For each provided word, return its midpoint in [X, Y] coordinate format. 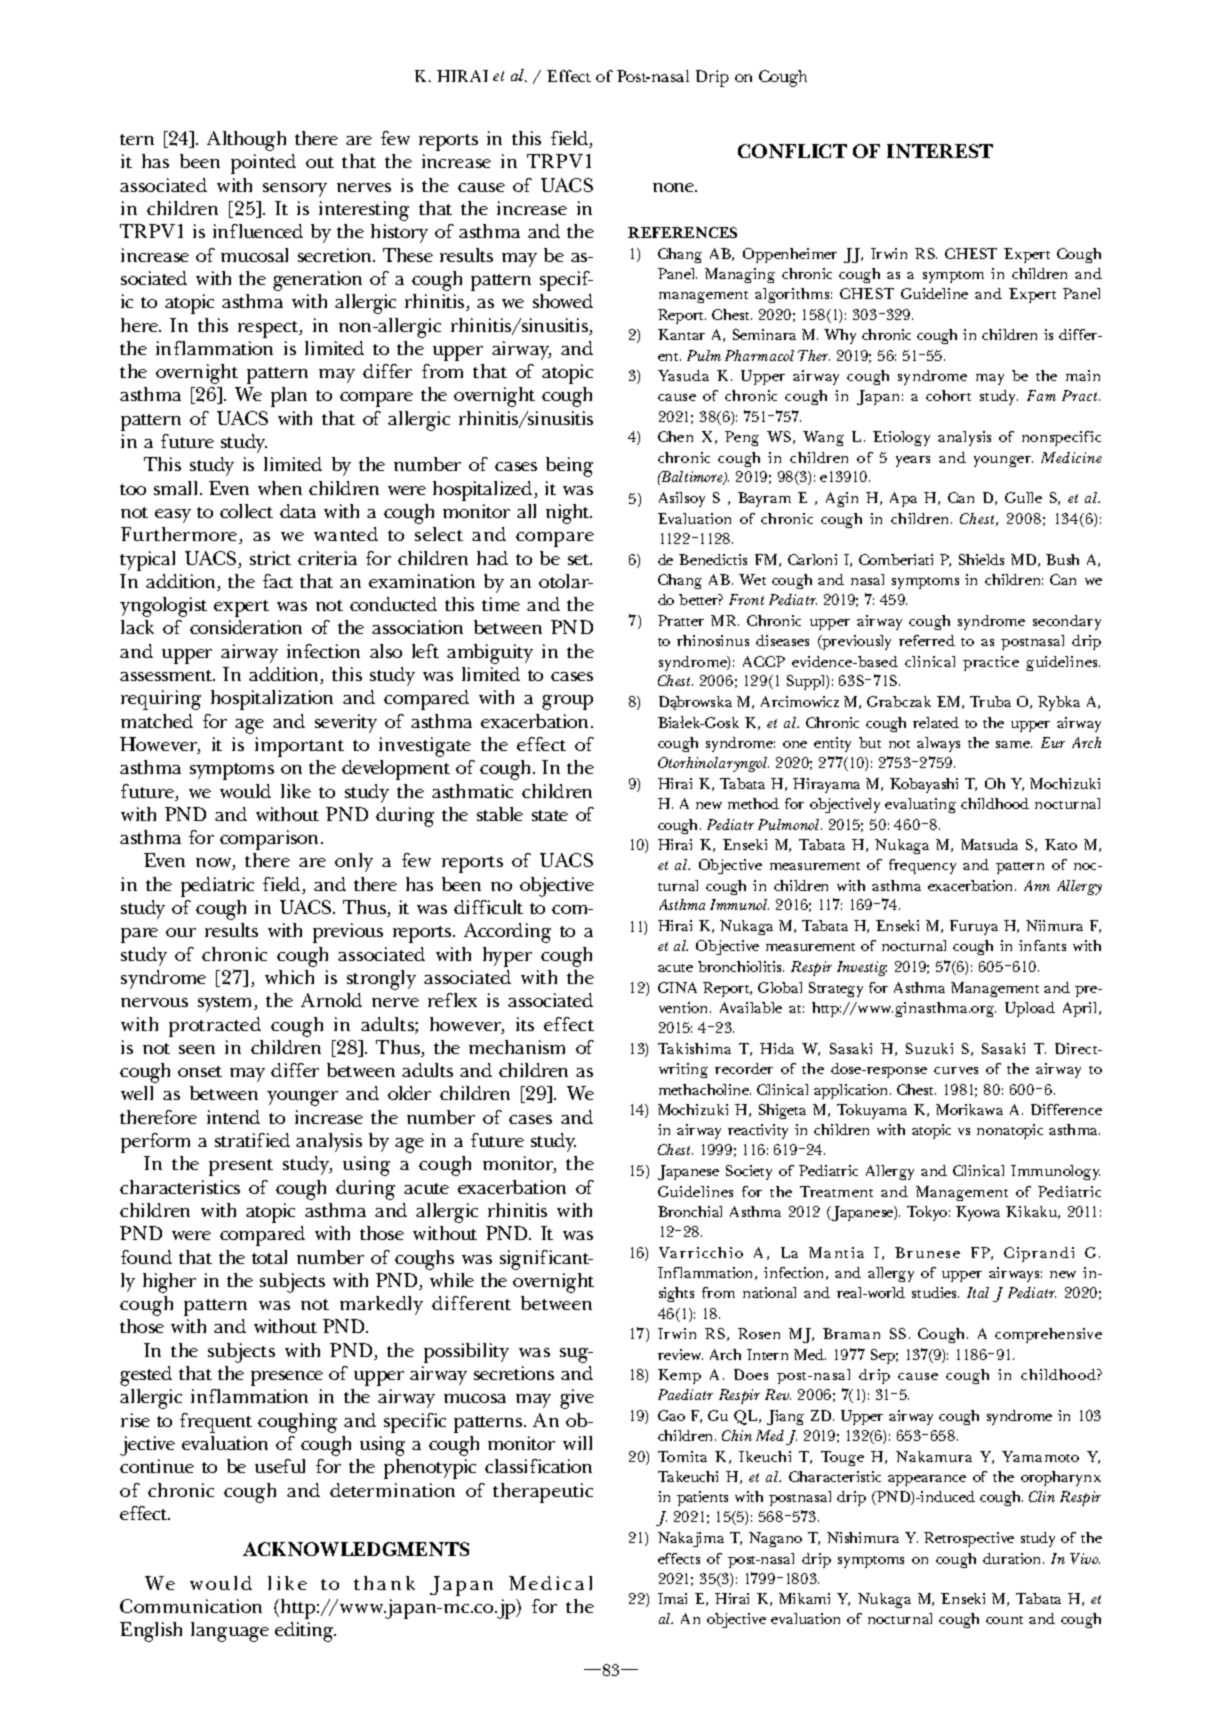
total [269, 1257]
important [299, 747]
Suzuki [929, 1048]
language [230, 1632]
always [938, 744]
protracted [215, 1027]
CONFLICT [792, 151]
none [675, 187]
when [280, 488]
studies [935, 1292]
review [680, 1354]
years [913, 461]
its [525, 1024]
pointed [263, 164]
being [569, 467]
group [567, 702]
